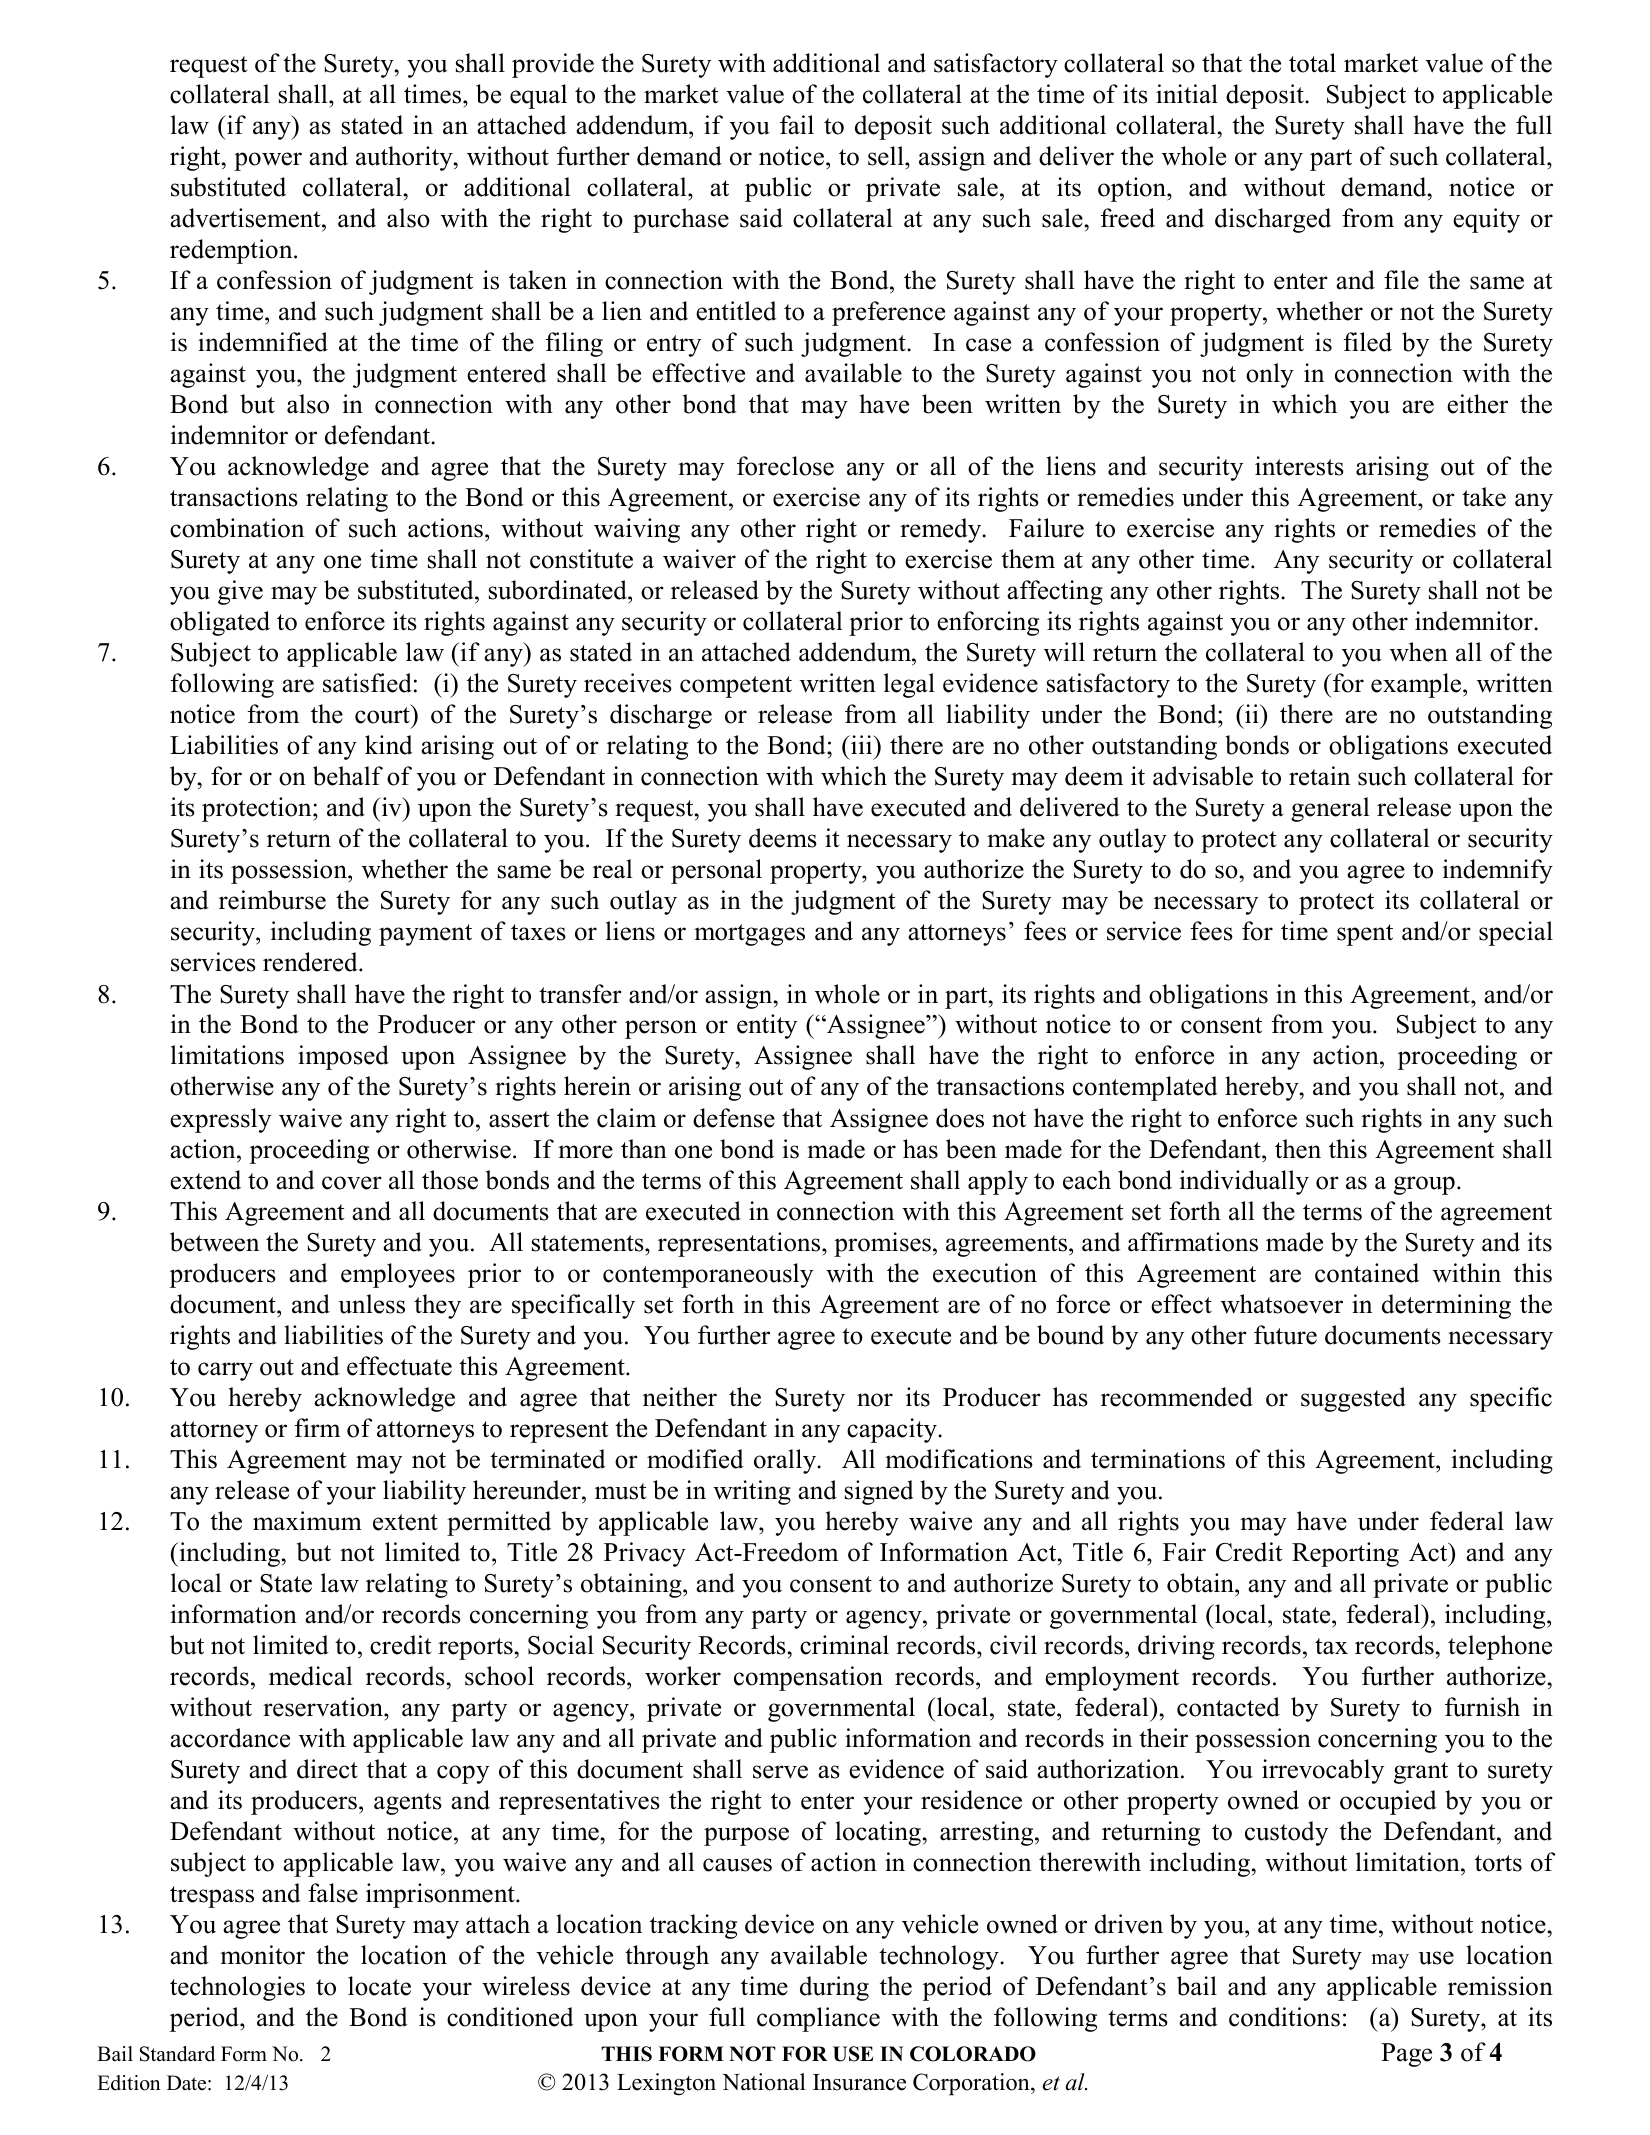 The width and height of the screenshot is (1650, 2135). What do you see at coordinates (862, 744) in the screenshot?
I see `iii` at bounding box center [862, 744].
